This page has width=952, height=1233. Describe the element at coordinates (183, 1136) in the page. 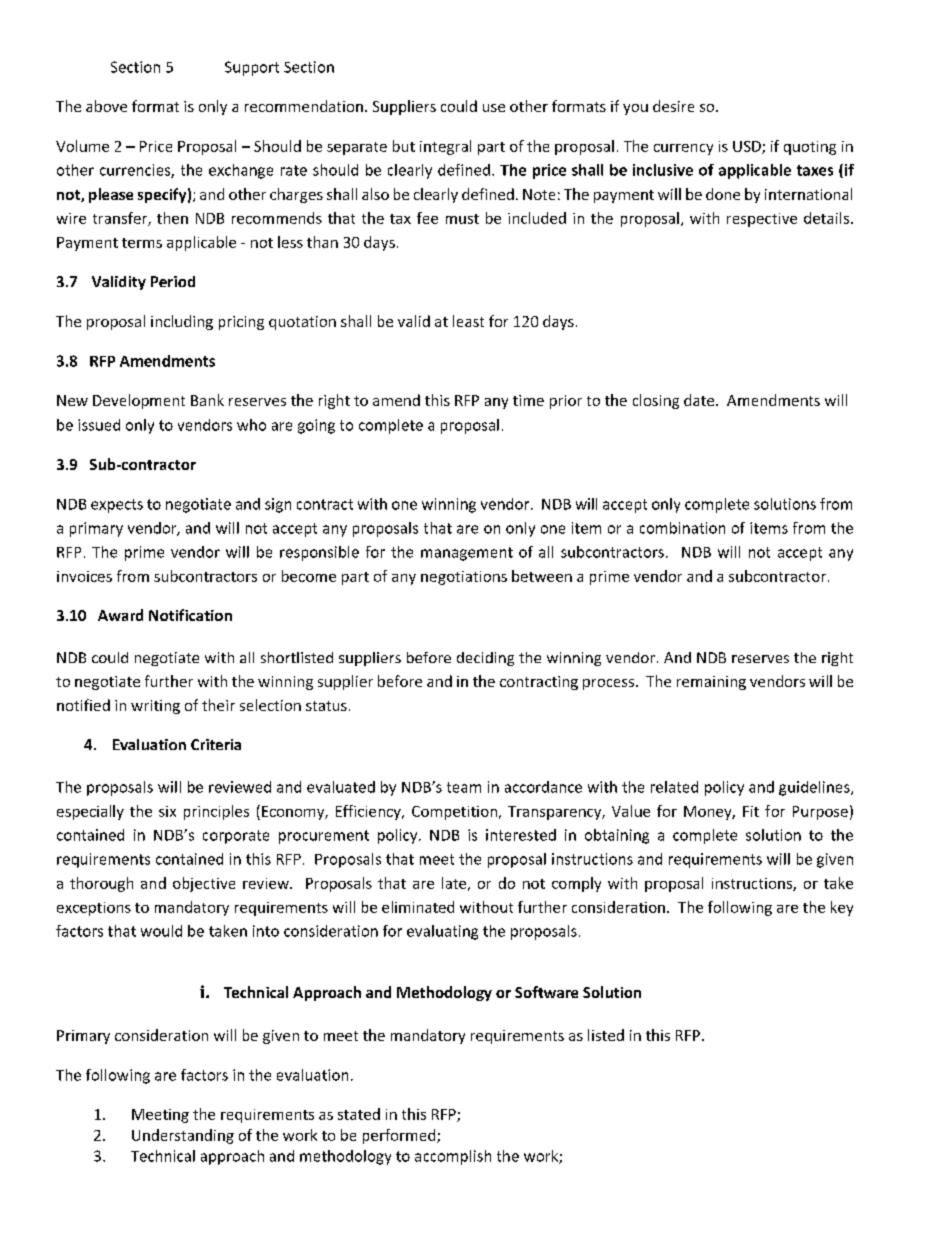

I see `Understanding` at that location.
